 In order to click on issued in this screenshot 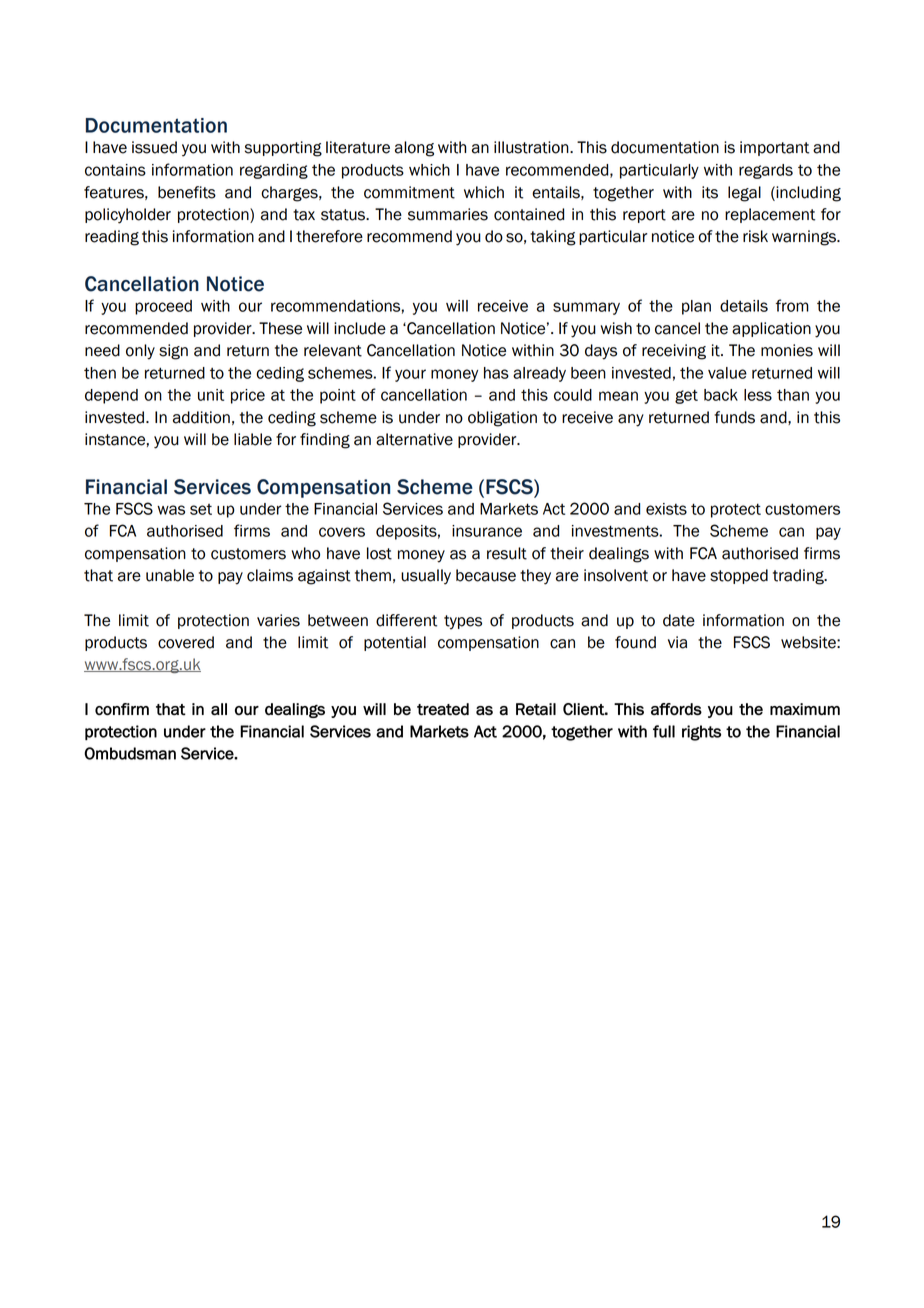, I will do `click(154, 147)`.
